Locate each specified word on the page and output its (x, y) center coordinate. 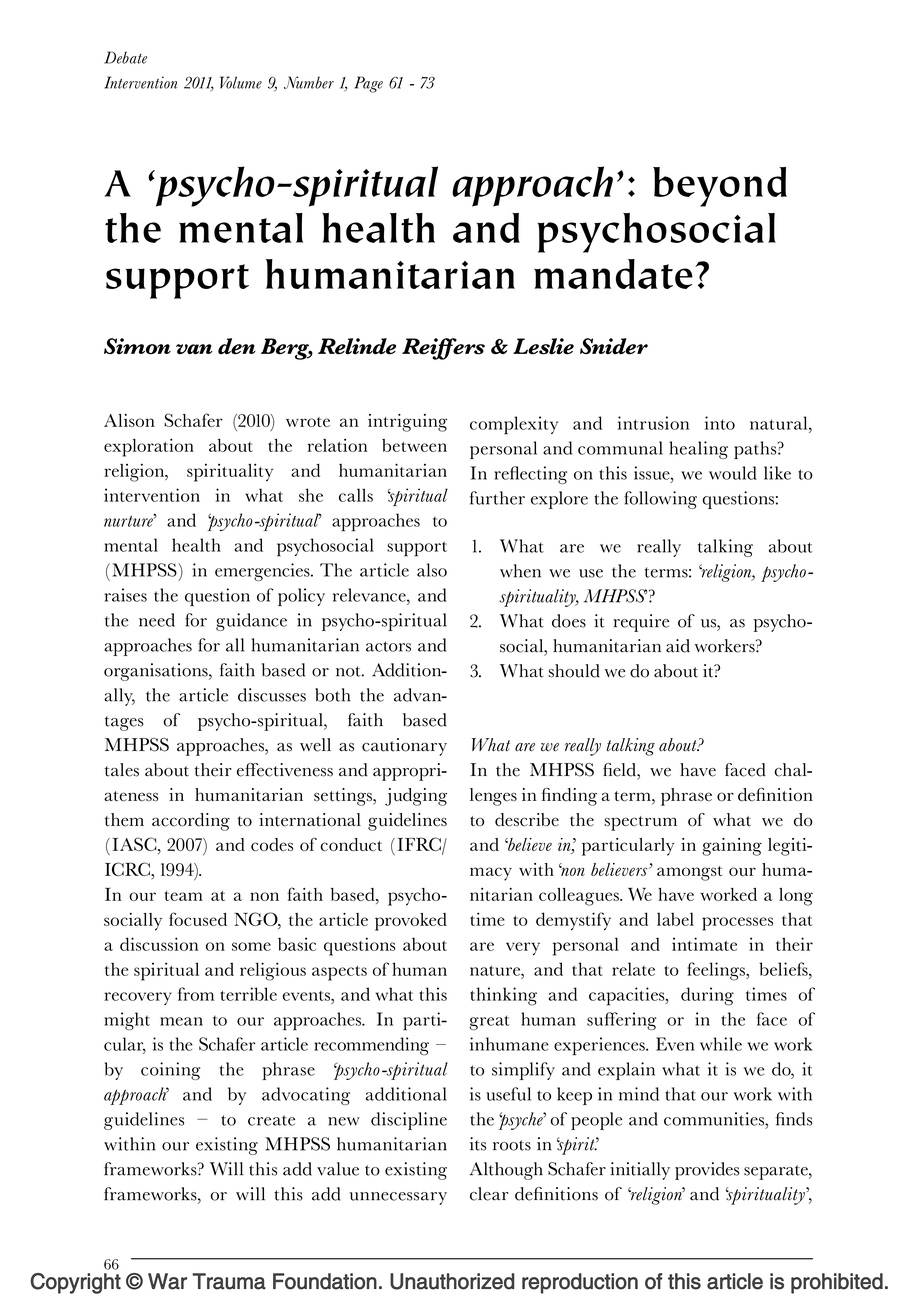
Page (368, 84)
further (497, 498)
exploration (149, 447)
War (167, 1281)
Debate (125, 57)
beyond (720, 187)
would (733, 473)
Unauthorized (452, 1281)
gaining (732, 847)
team (183, 896)
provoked (411, 922)
